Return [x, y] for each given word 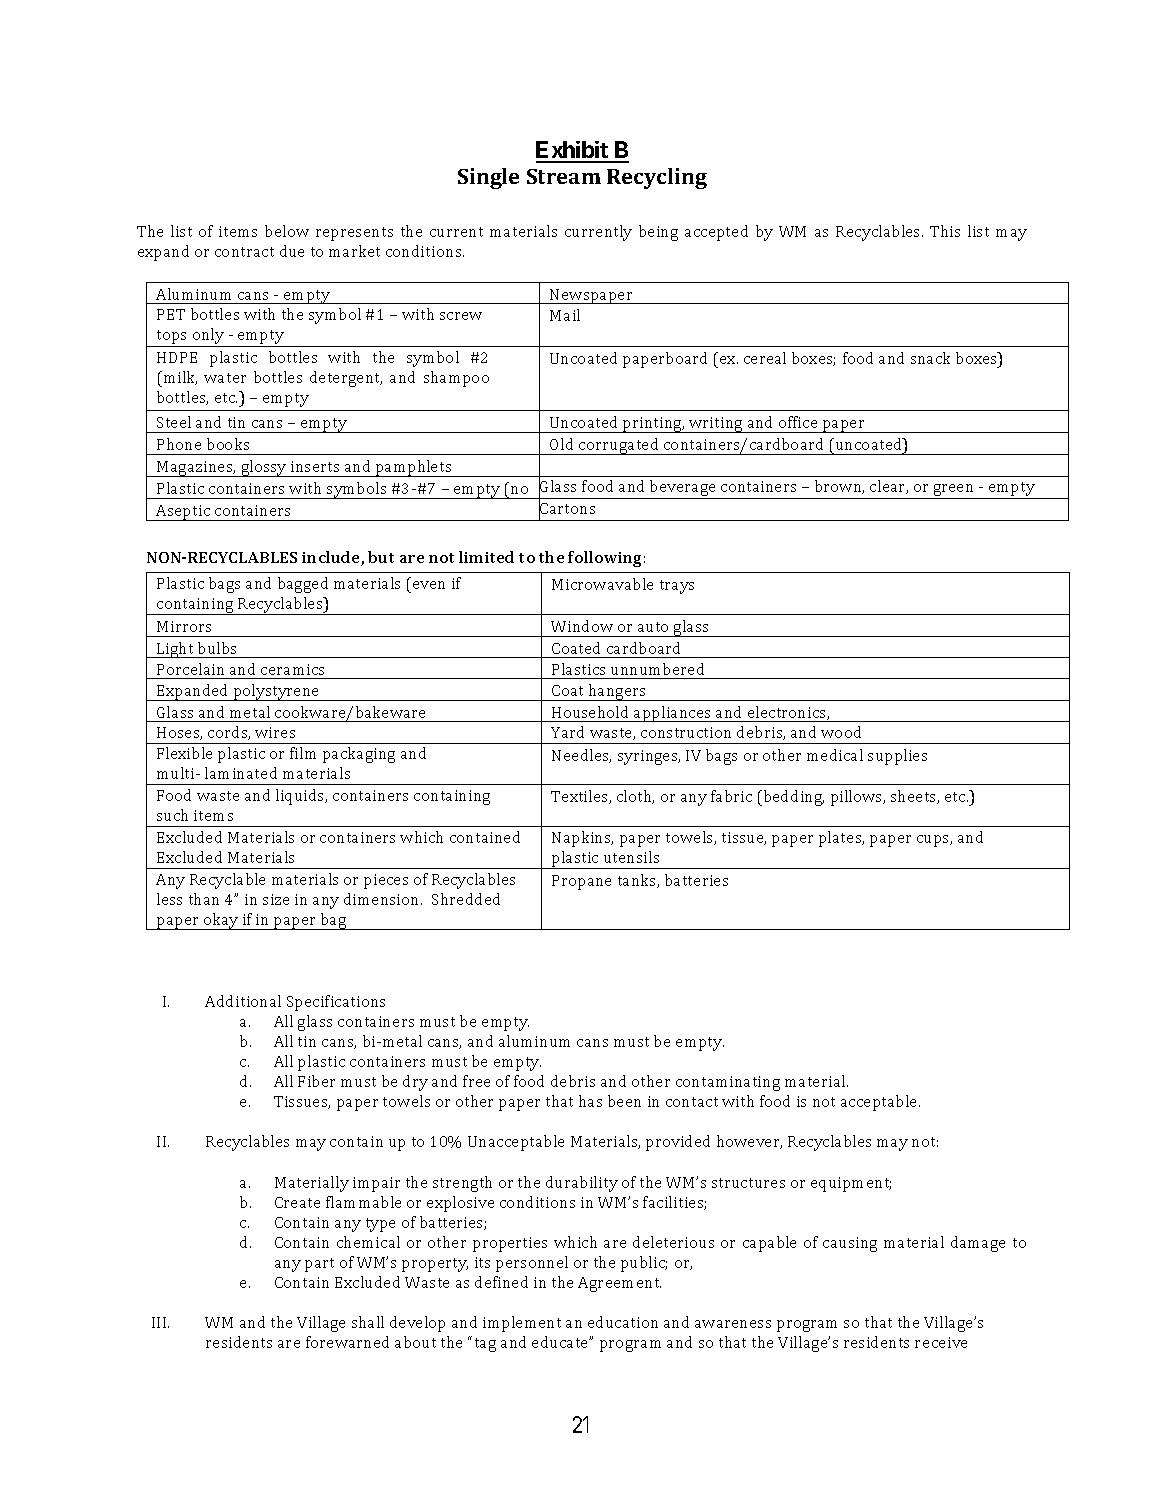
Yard [567, 732]
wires [275, 732]
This [945, 231]
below [287, 231]
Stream [564, 176]
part [319, 1265]
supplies [897, 757]
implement [522, 1324]
